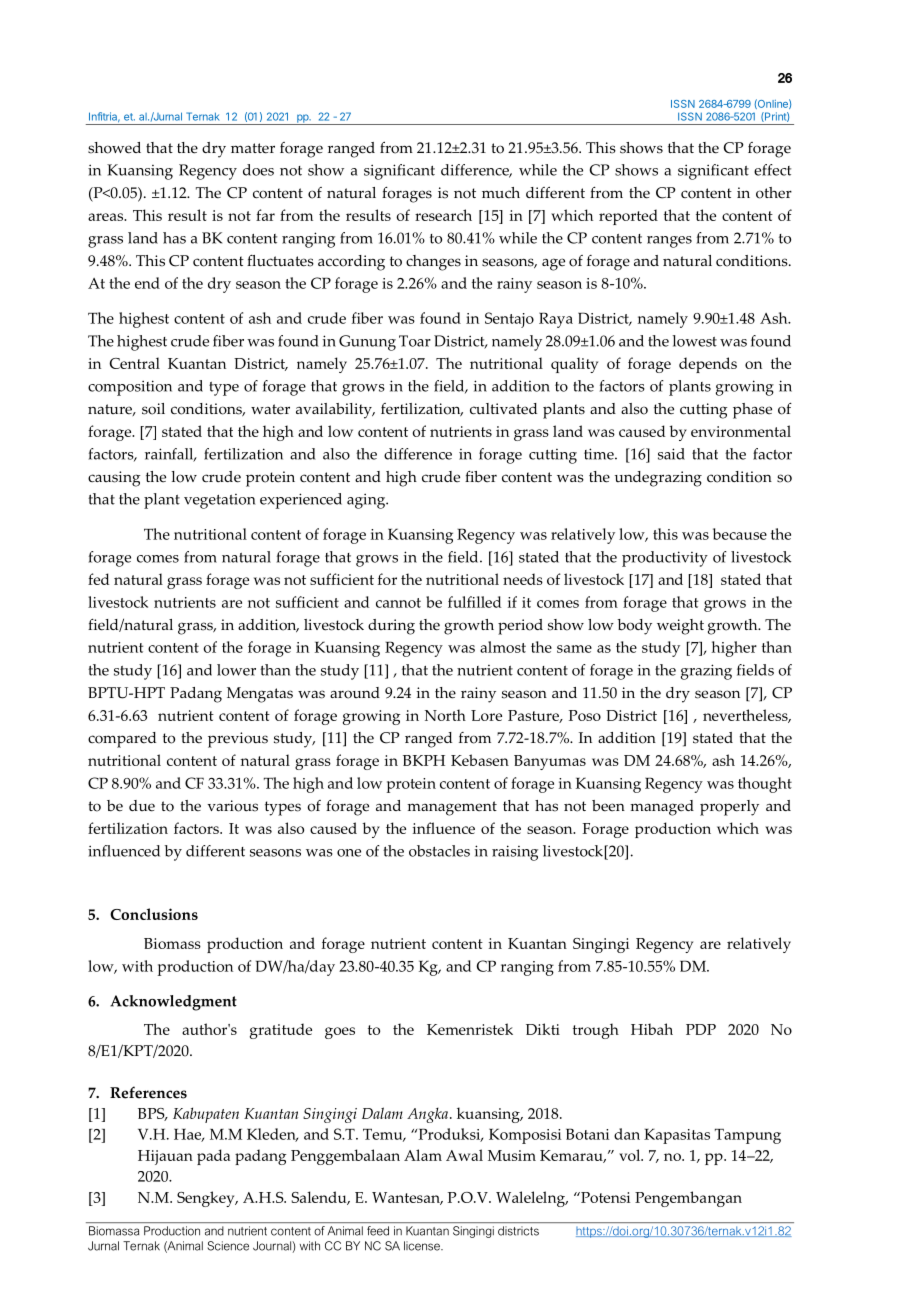  I want to click on license, so click(423, 1246).
